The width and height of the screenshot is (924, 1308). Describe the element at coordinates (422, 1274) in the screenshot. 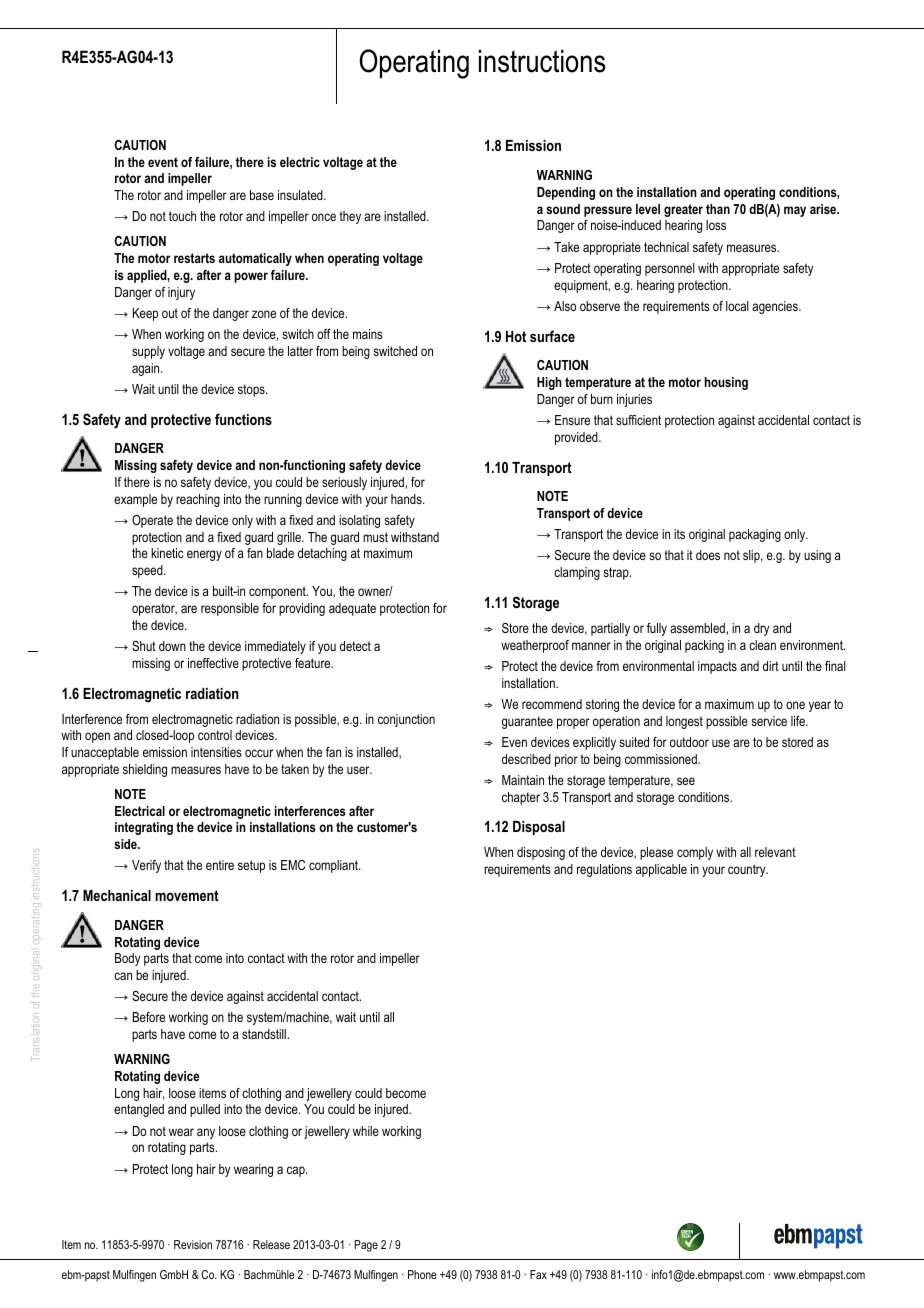

I see `Phone` at that location.
